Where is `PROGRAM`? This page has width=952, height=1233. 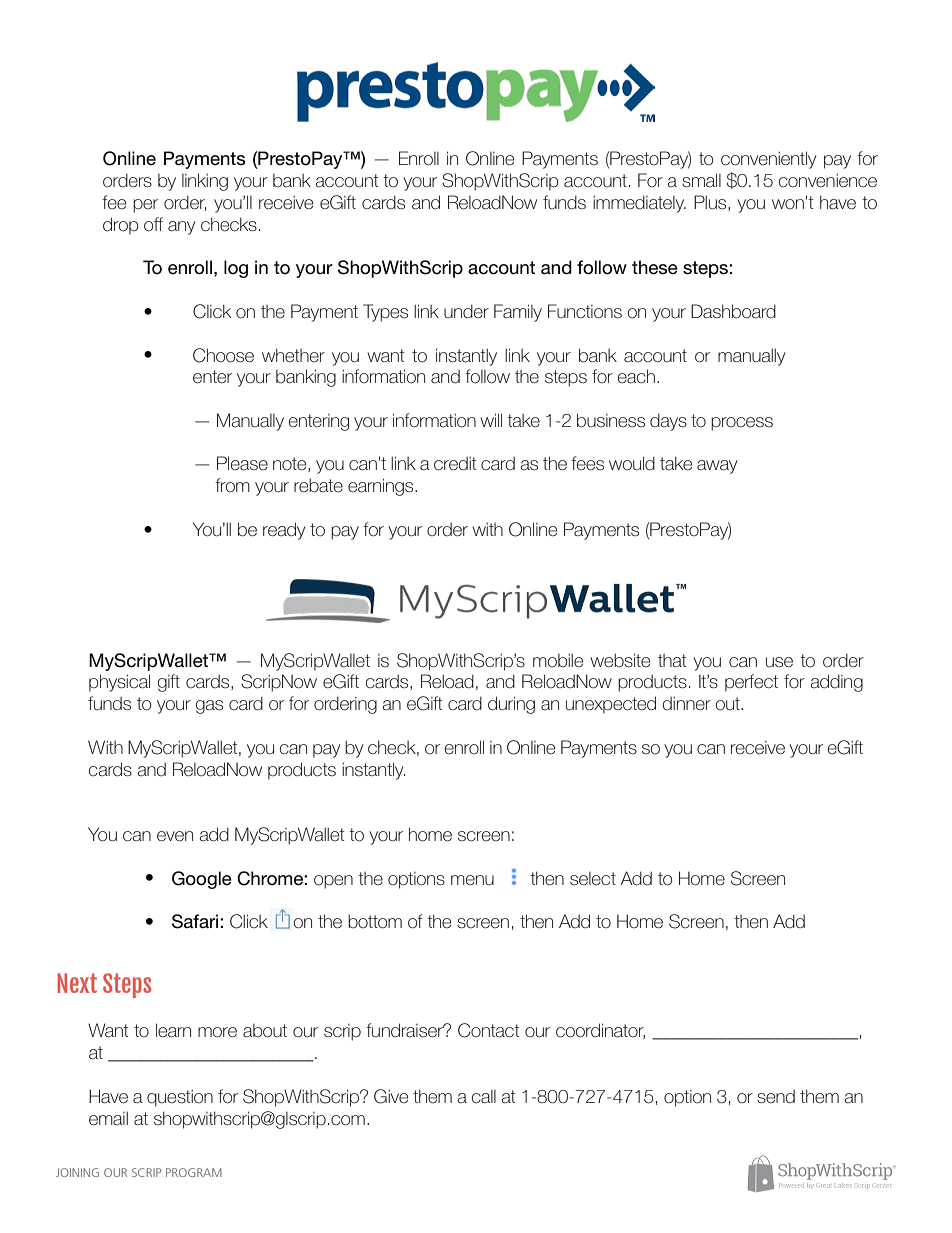 PROGRAM is located at coordinates (194, 1172).
